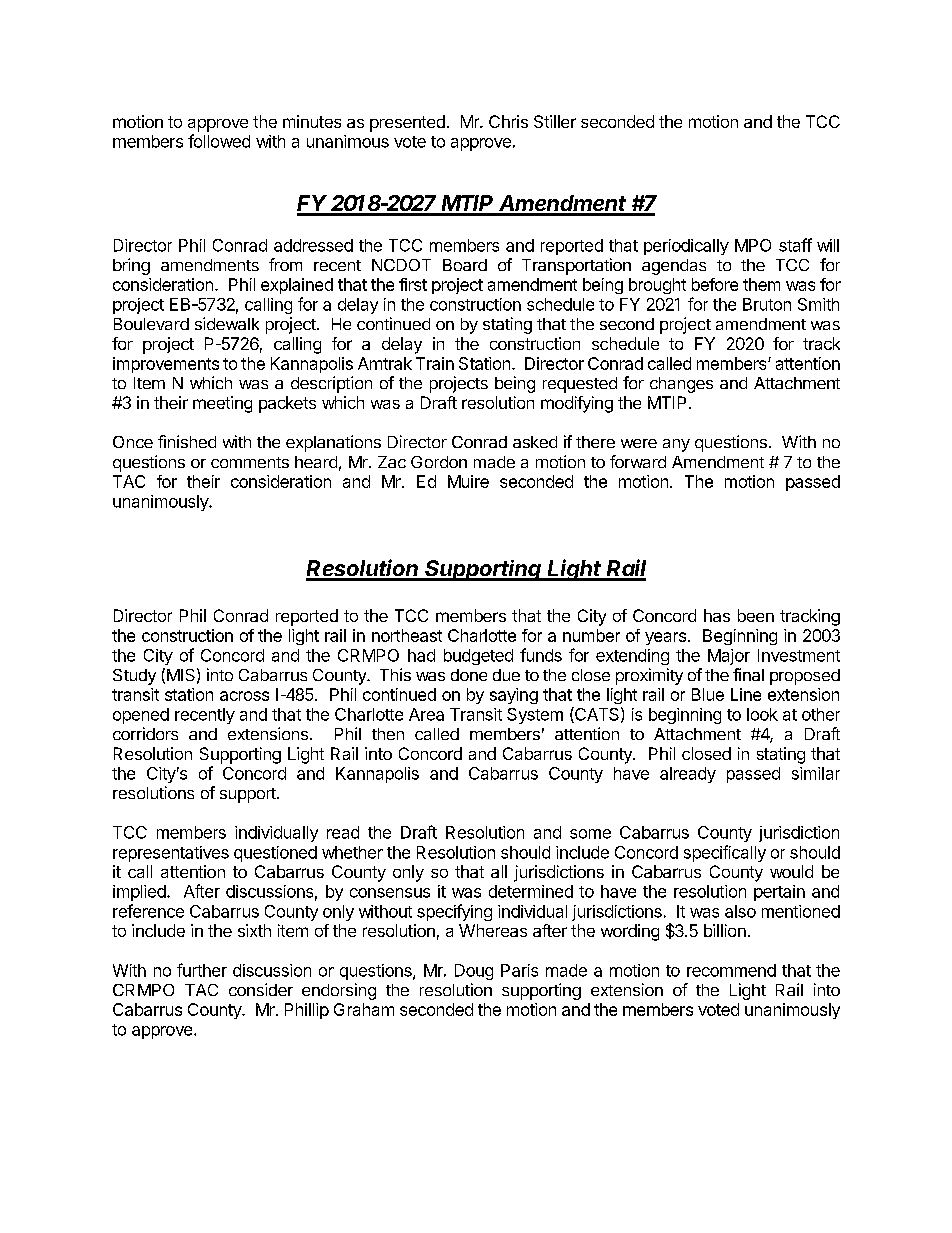  Describe the element at coordinates (474, 972) in the document. I see `Doug` at that location.
